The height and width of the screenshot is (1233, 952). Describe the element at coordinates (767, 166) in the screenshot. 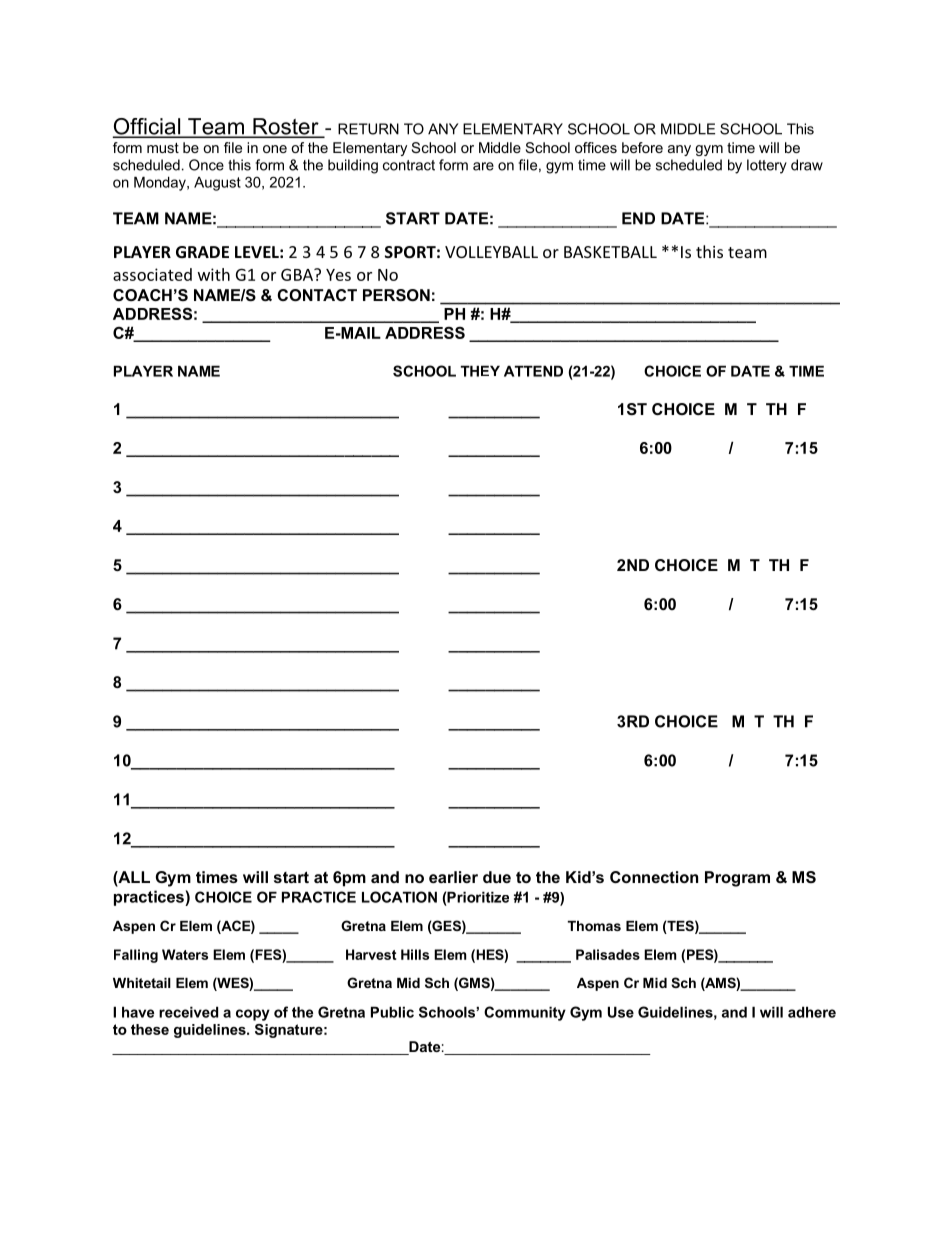

I see `lottery` at that location.
